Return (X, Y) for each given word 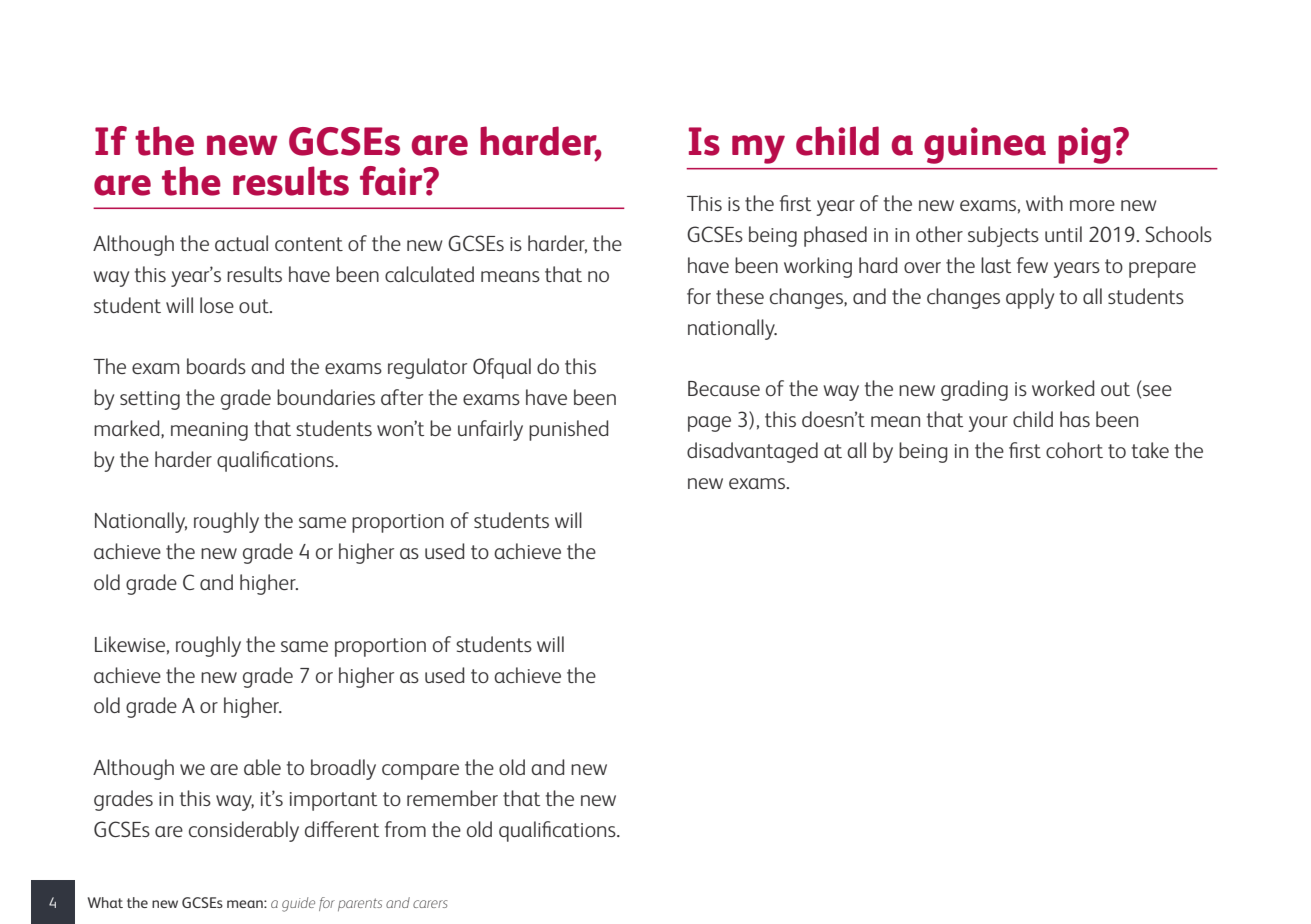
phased (835, 236)
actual (241, 243)
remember (452, 798)
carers (430, 904)
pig (1084, 145)
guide (298, 904)
